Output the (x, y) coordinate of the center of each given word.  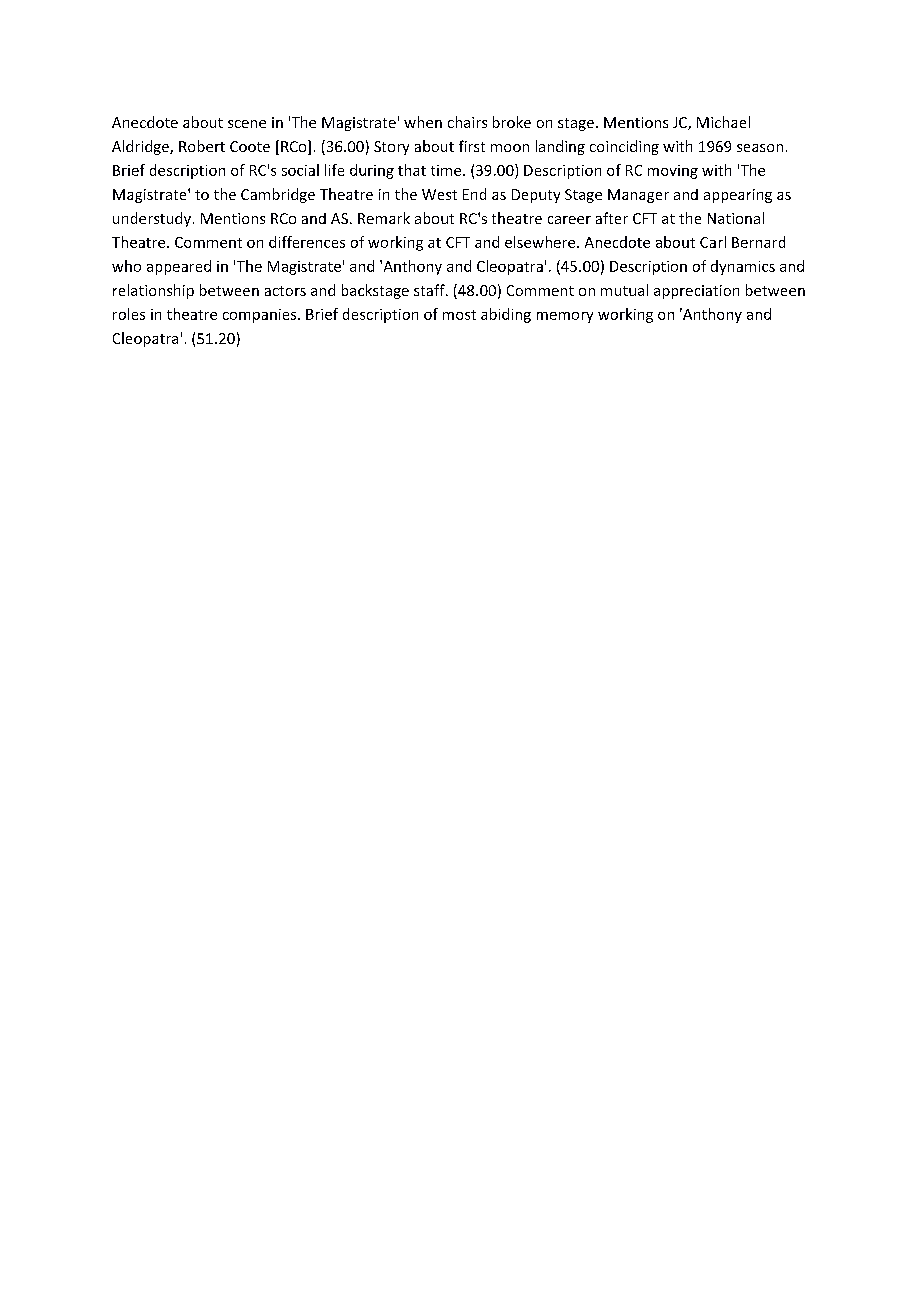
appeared (179, 267)
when (423, 122)
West (439, 194)
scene (247, 124)
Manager (638, 196)
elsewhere (541, 242)
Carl (713, 242)
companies (261, 316)
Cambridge (278, 195)
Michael (723, 122)
